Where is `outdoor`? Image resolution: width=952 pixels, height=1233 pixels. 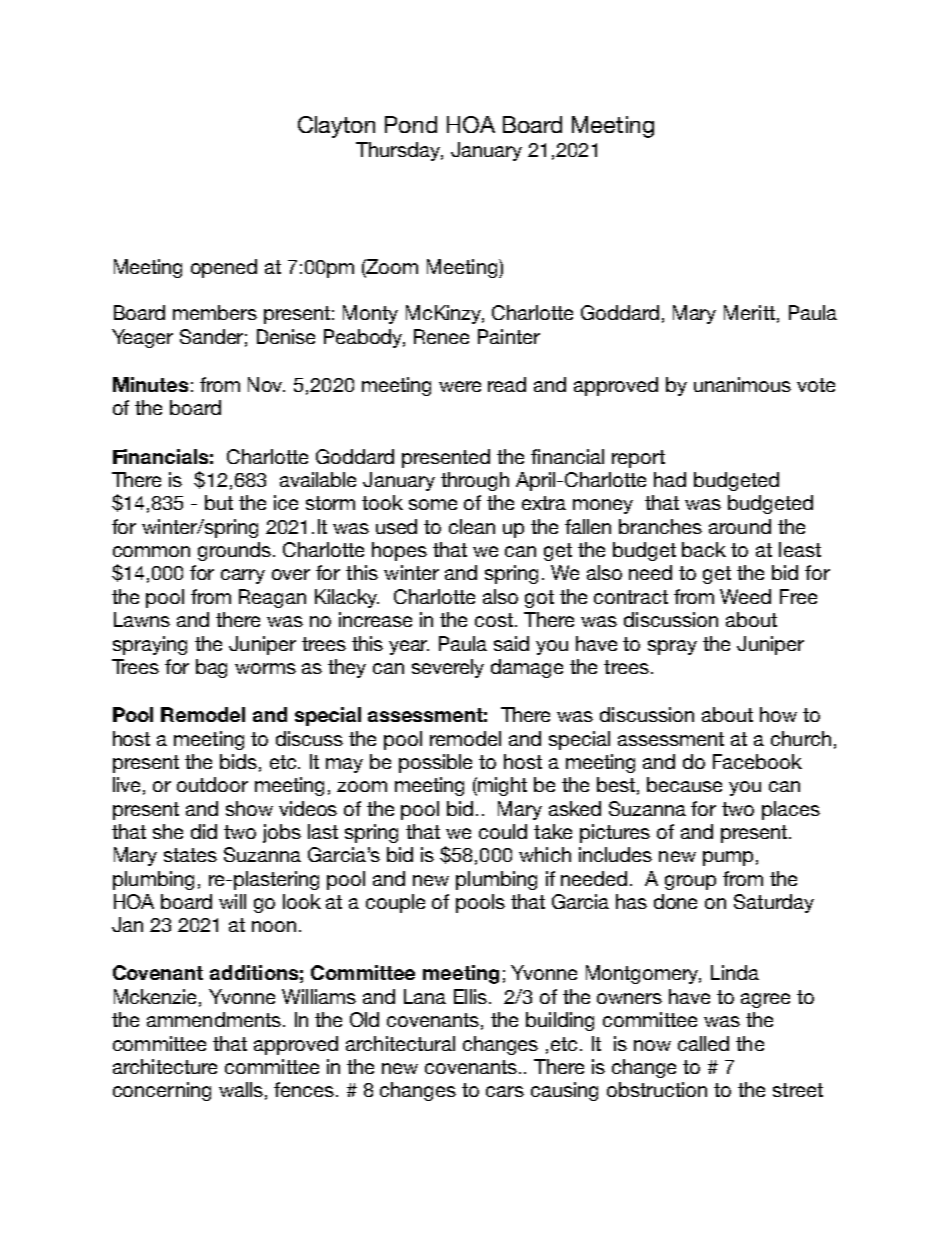
outdoor is located at coordinates (212, 784).
